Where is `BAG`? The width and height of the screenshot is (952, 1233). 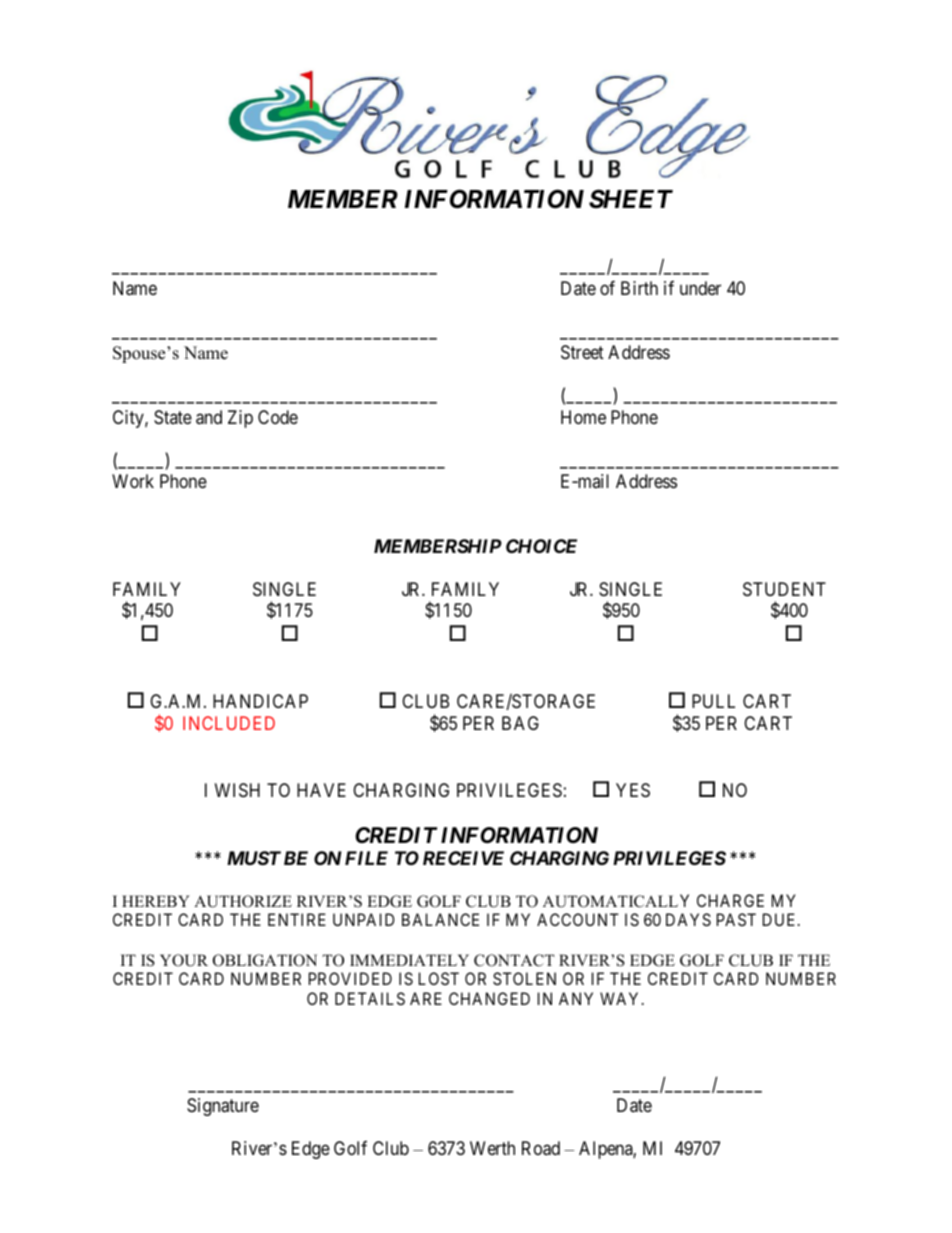 BAG is located at coordinates (520, 723).
